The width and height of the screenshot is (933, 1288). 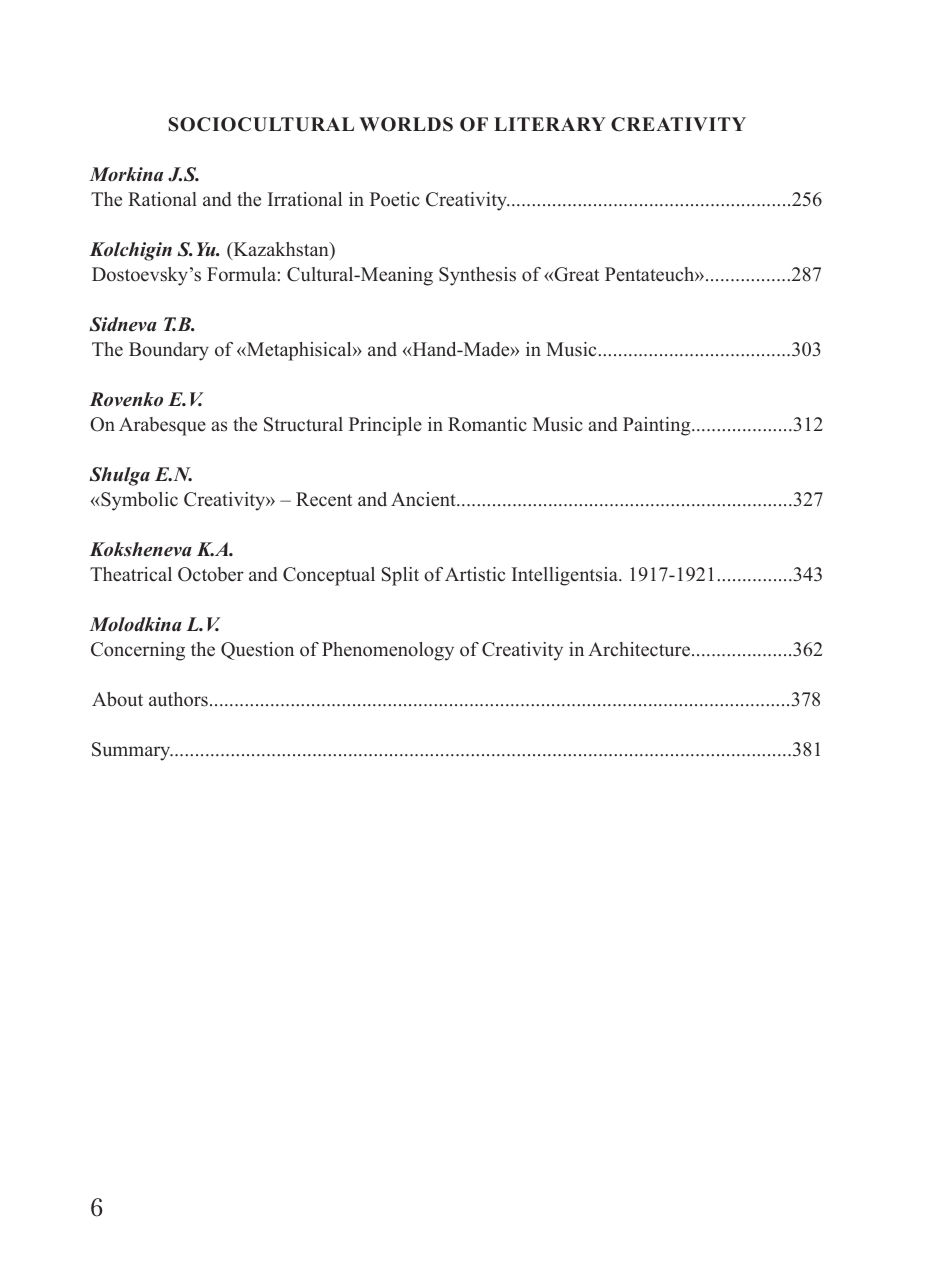 What do you see at coordinates (303, 424) in the screenshot?
I see `Structural` at bounding box center [303, 424].
